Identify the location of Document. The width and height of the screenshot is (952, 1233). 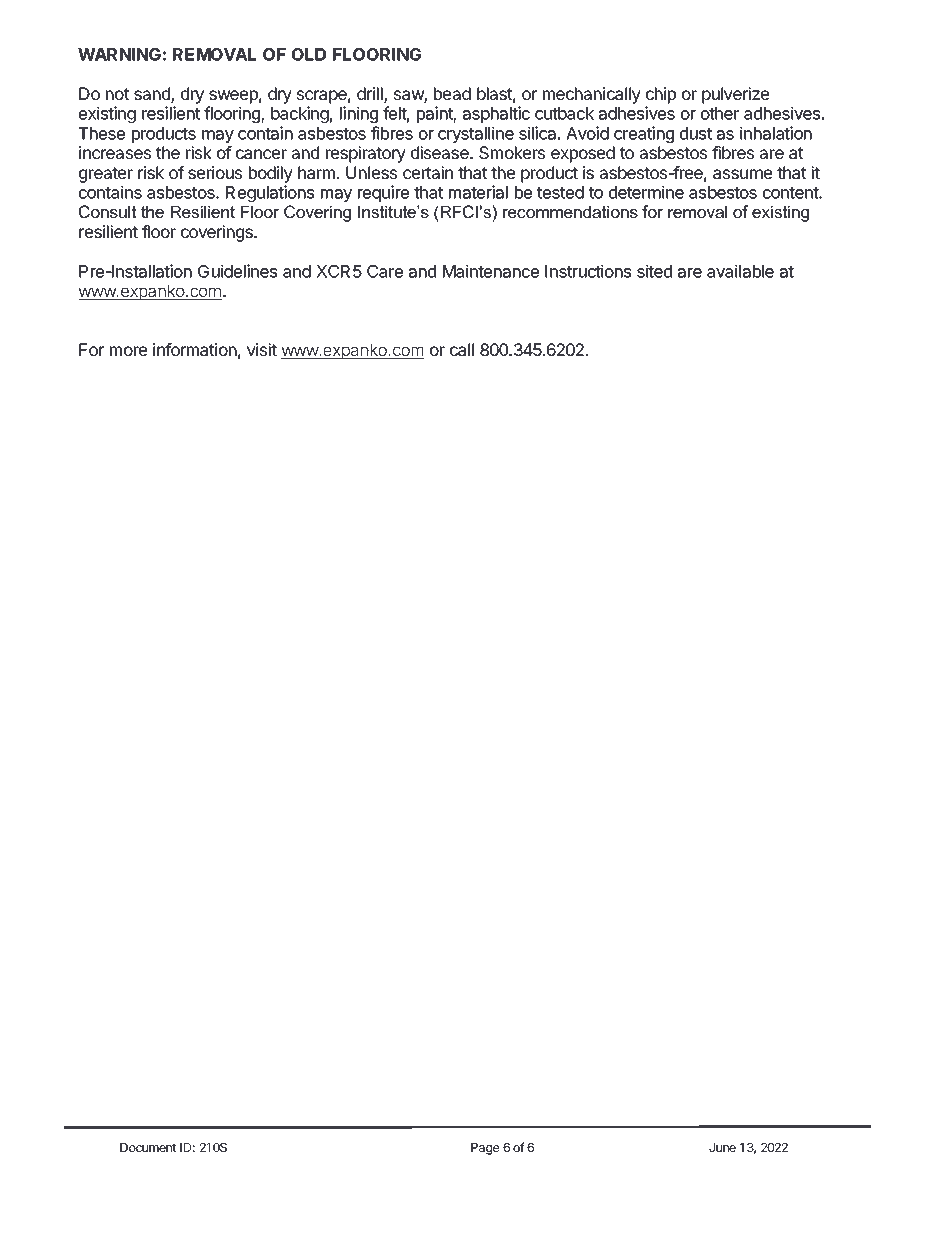
(148, 1147).
